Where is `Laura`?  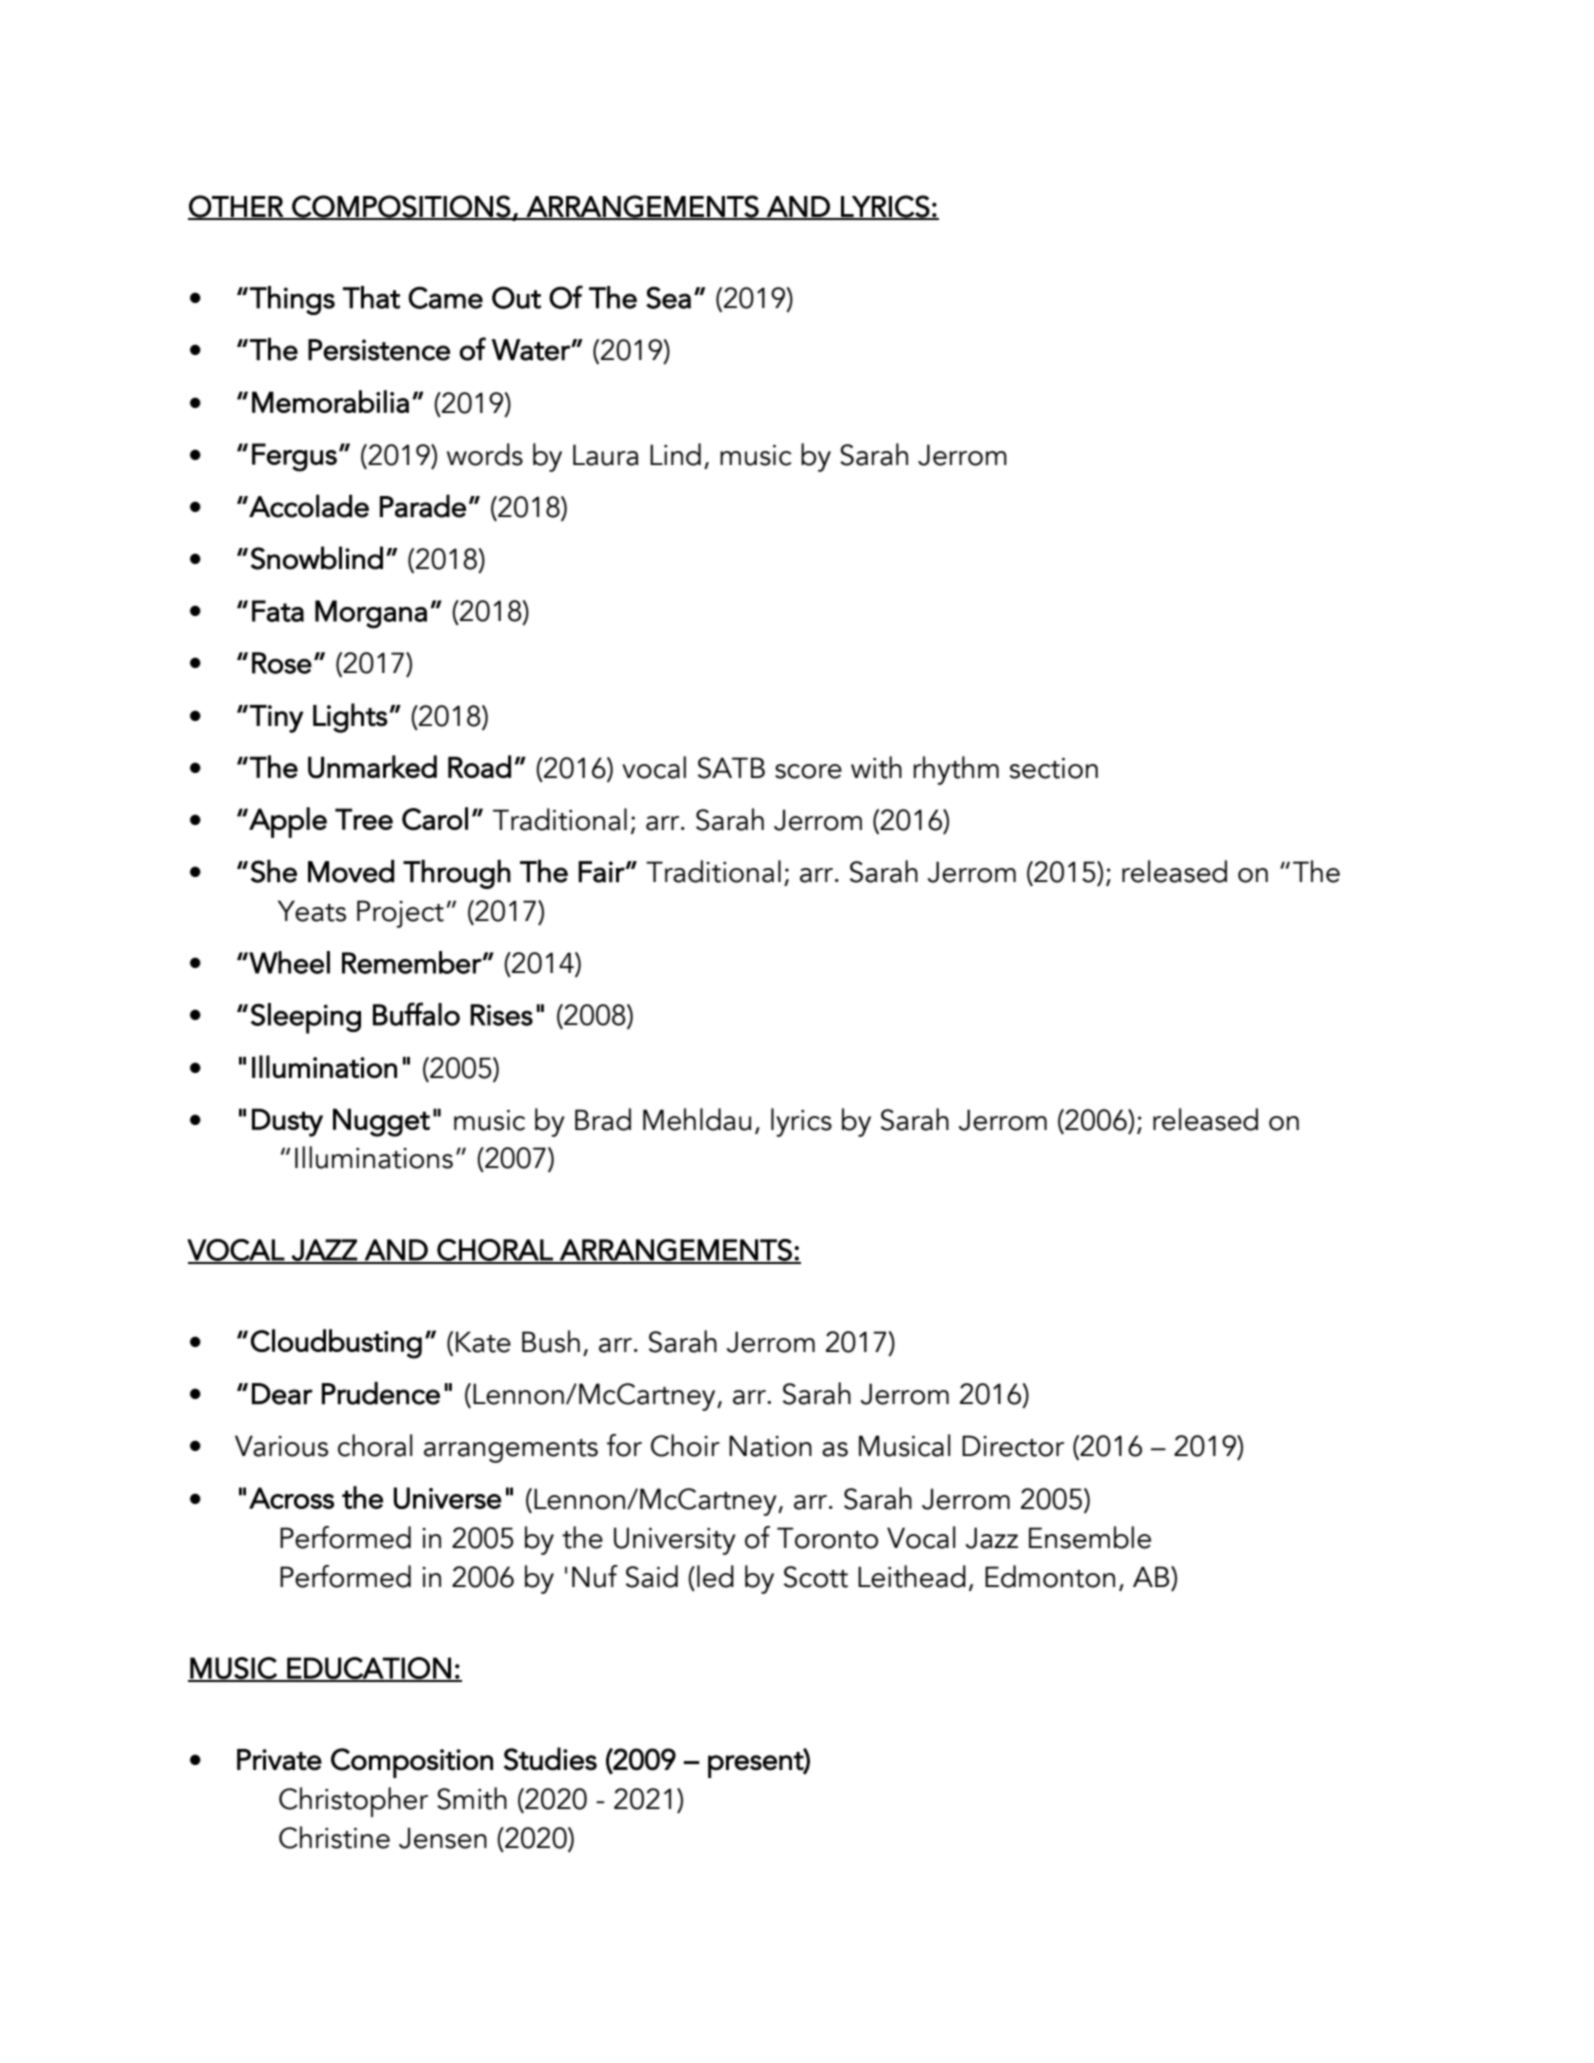 Laura is located at coordinates (606, 455).
